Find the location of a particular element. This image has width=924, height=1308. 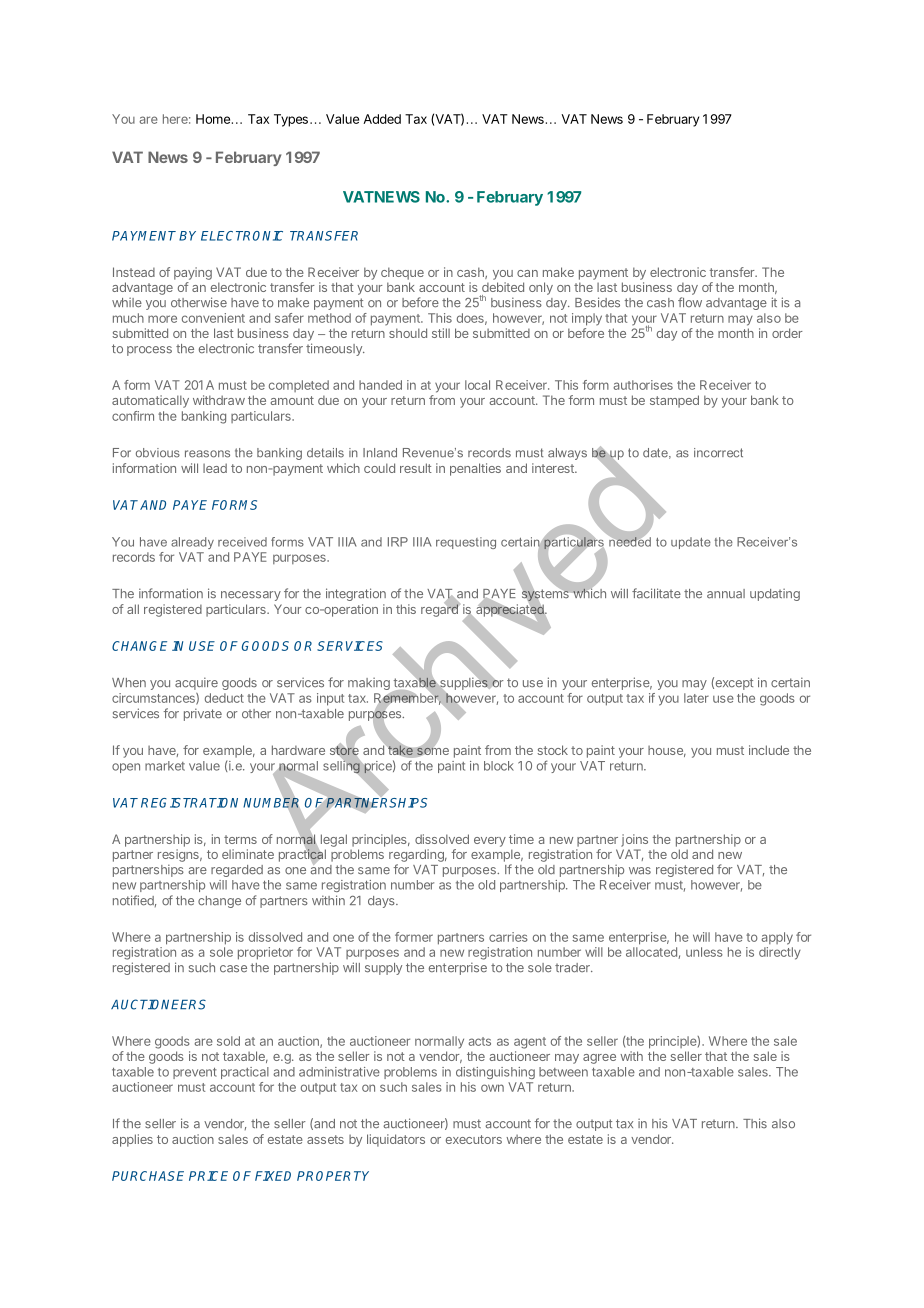

unless is located at coordinates (704, 952).
